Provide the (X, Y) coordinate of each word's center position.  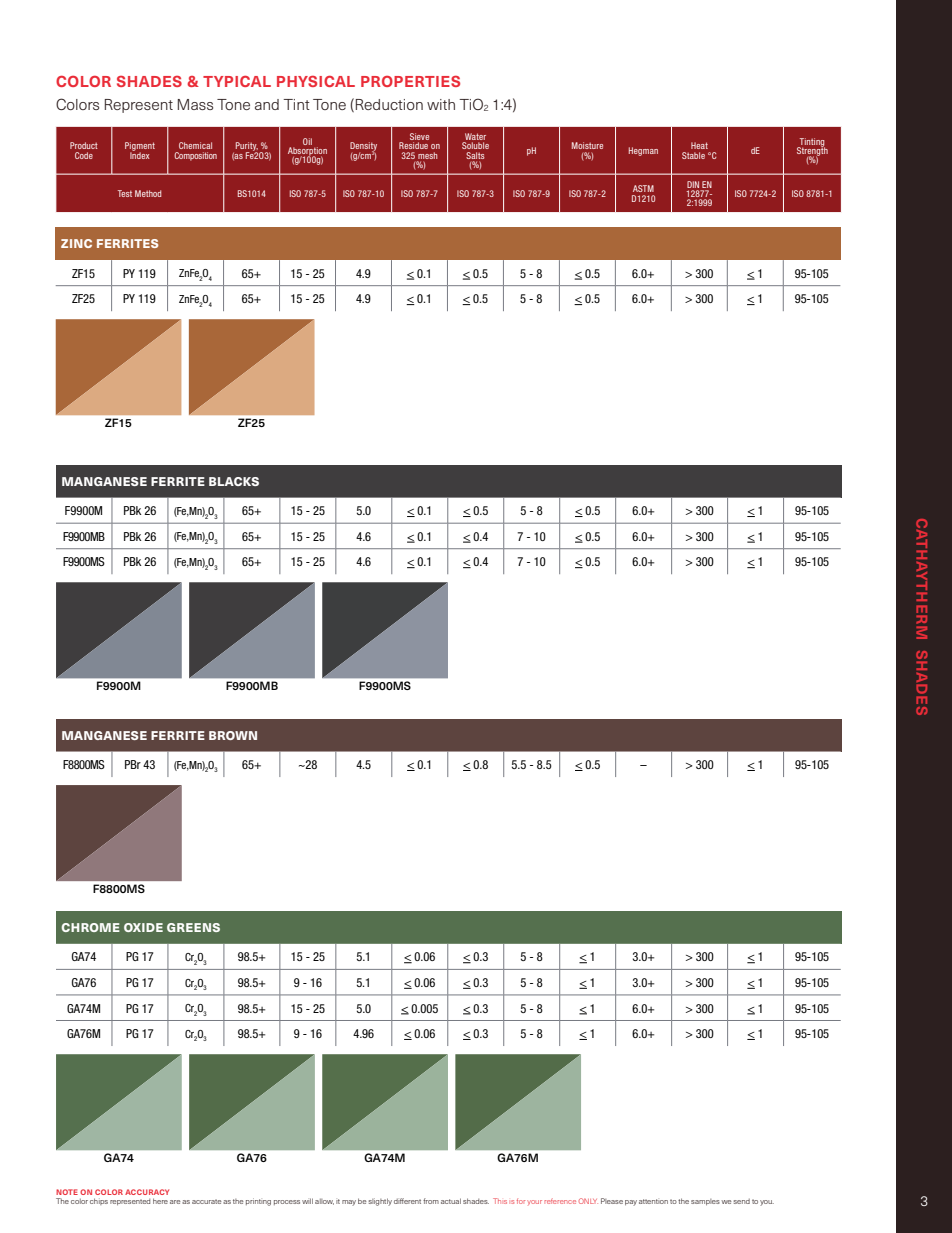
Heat (699, 145)
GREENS (193, 927)
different (407, 1201)
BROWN (233, 735)
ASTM (643, 188)
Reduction (389, 104)
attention (653, 1201)
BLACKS (234, 481)
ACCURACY (147, 1192)
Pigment (140, 147)
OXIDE (143, 927)
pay (631, 1203)
